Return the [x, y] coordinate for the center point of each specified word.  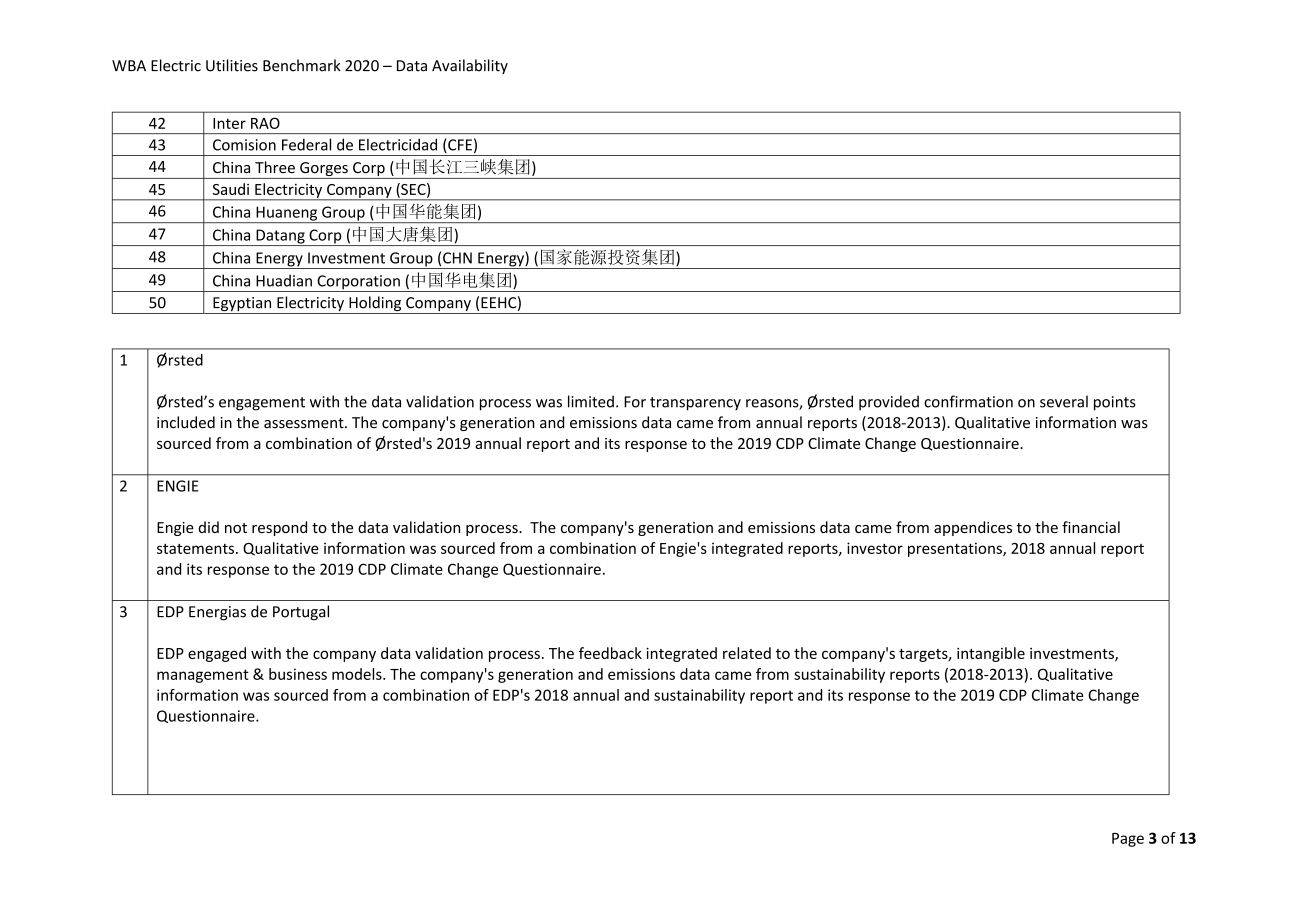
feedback [610, 653]
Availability [470, 66]
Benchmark [302, 65]
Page [1128, 840]
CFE [459, 145]
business [298, 674]
